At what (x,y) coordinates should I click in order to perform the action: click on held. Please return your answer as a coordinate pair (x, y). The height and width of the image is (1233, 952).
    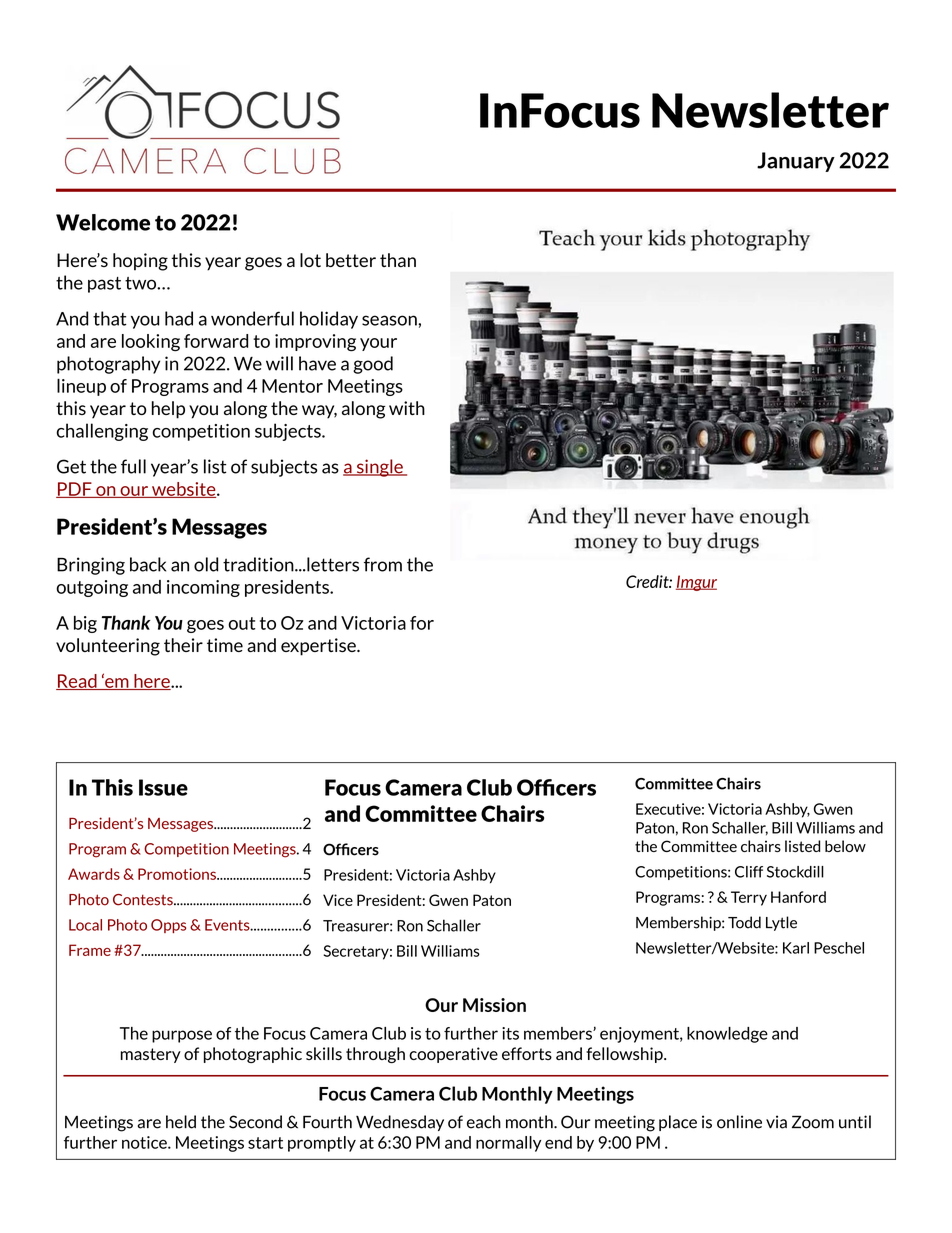
    Looking at the image, I should click on (181, 1122).
